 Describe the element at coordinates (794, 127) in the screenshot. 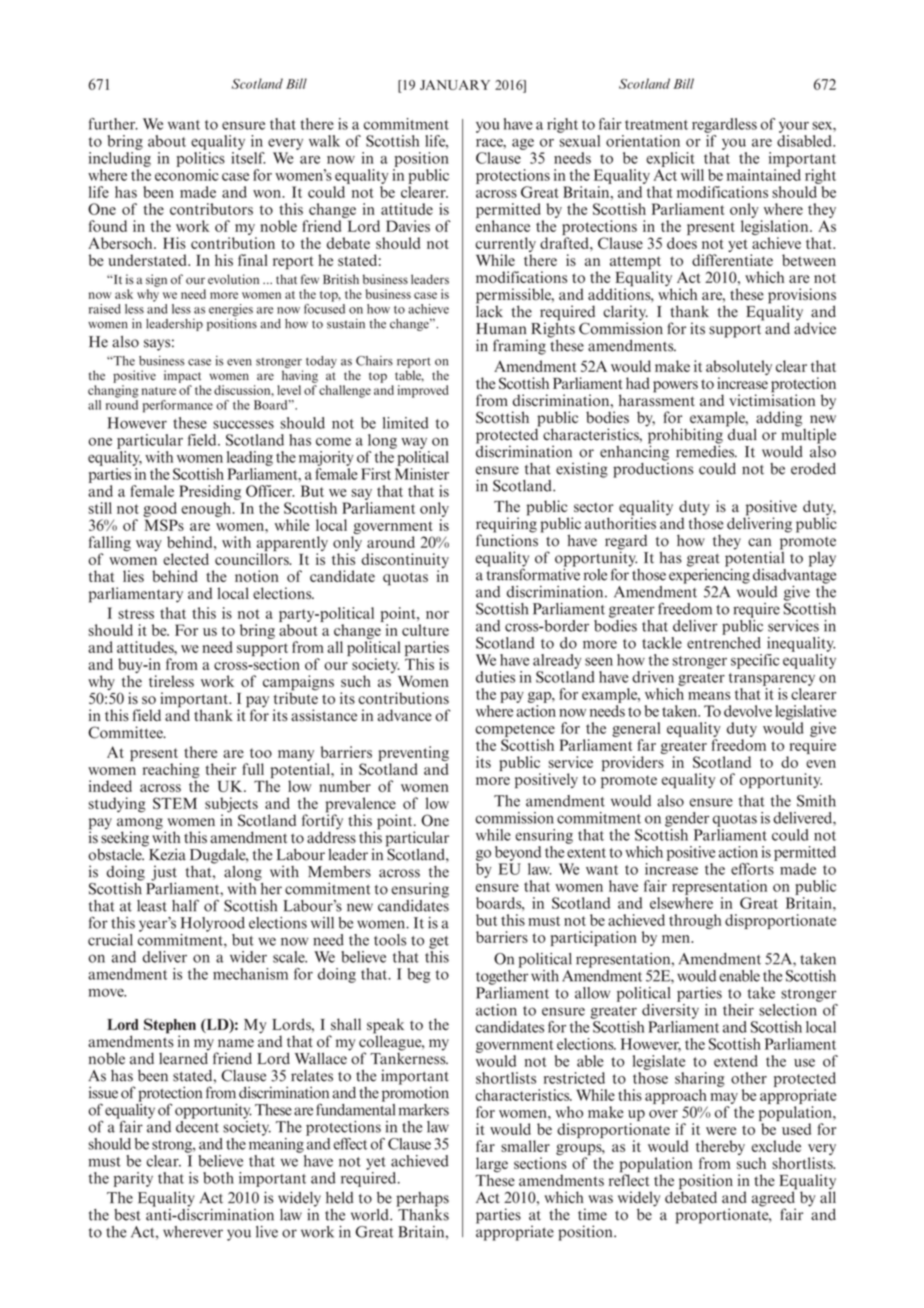

I see `your` at that location.
